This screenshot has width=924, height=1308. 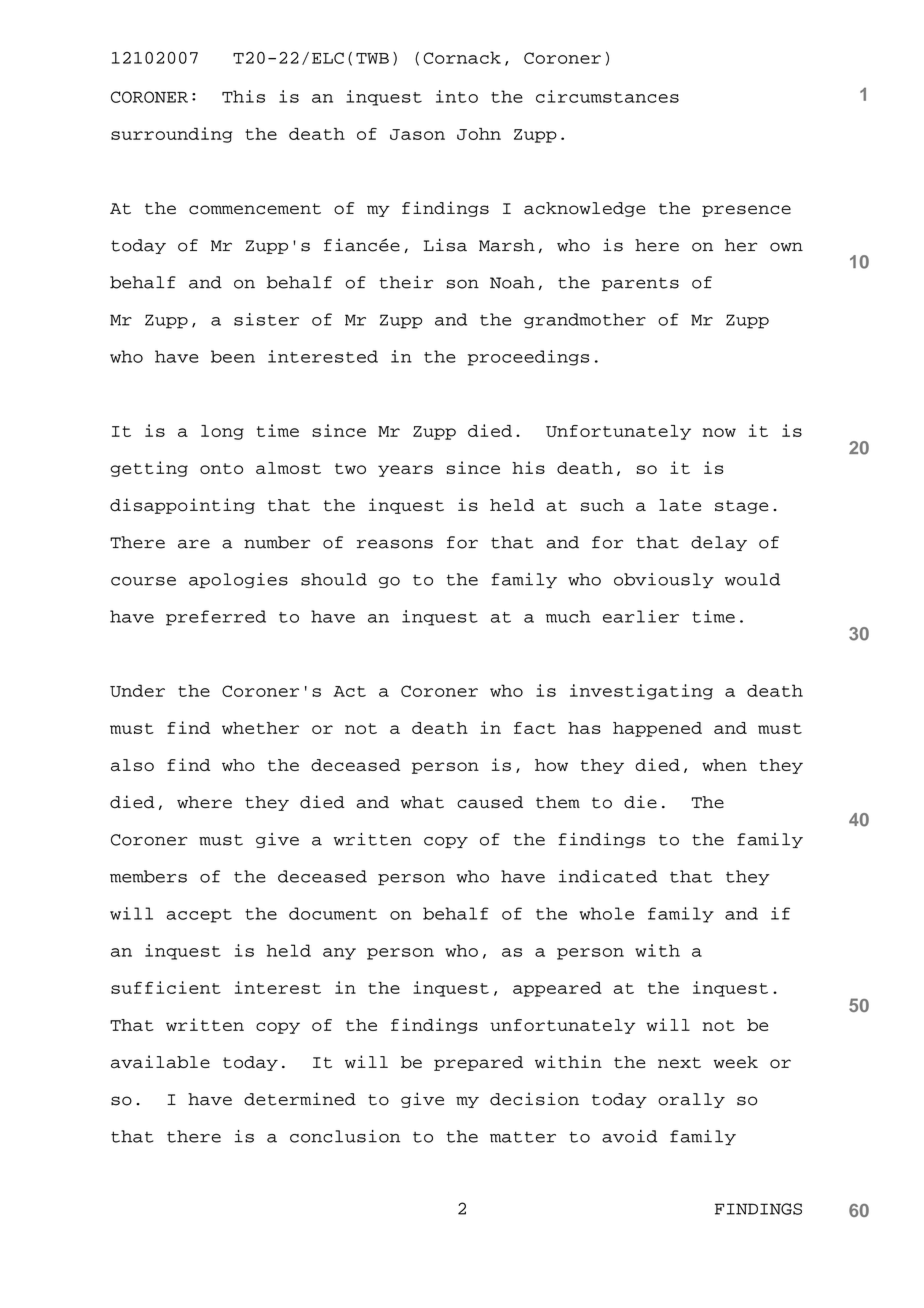 What do you see at coordinates (199, 916) in the screenshot?
I see `accept` at bounding box center [199, 916].
